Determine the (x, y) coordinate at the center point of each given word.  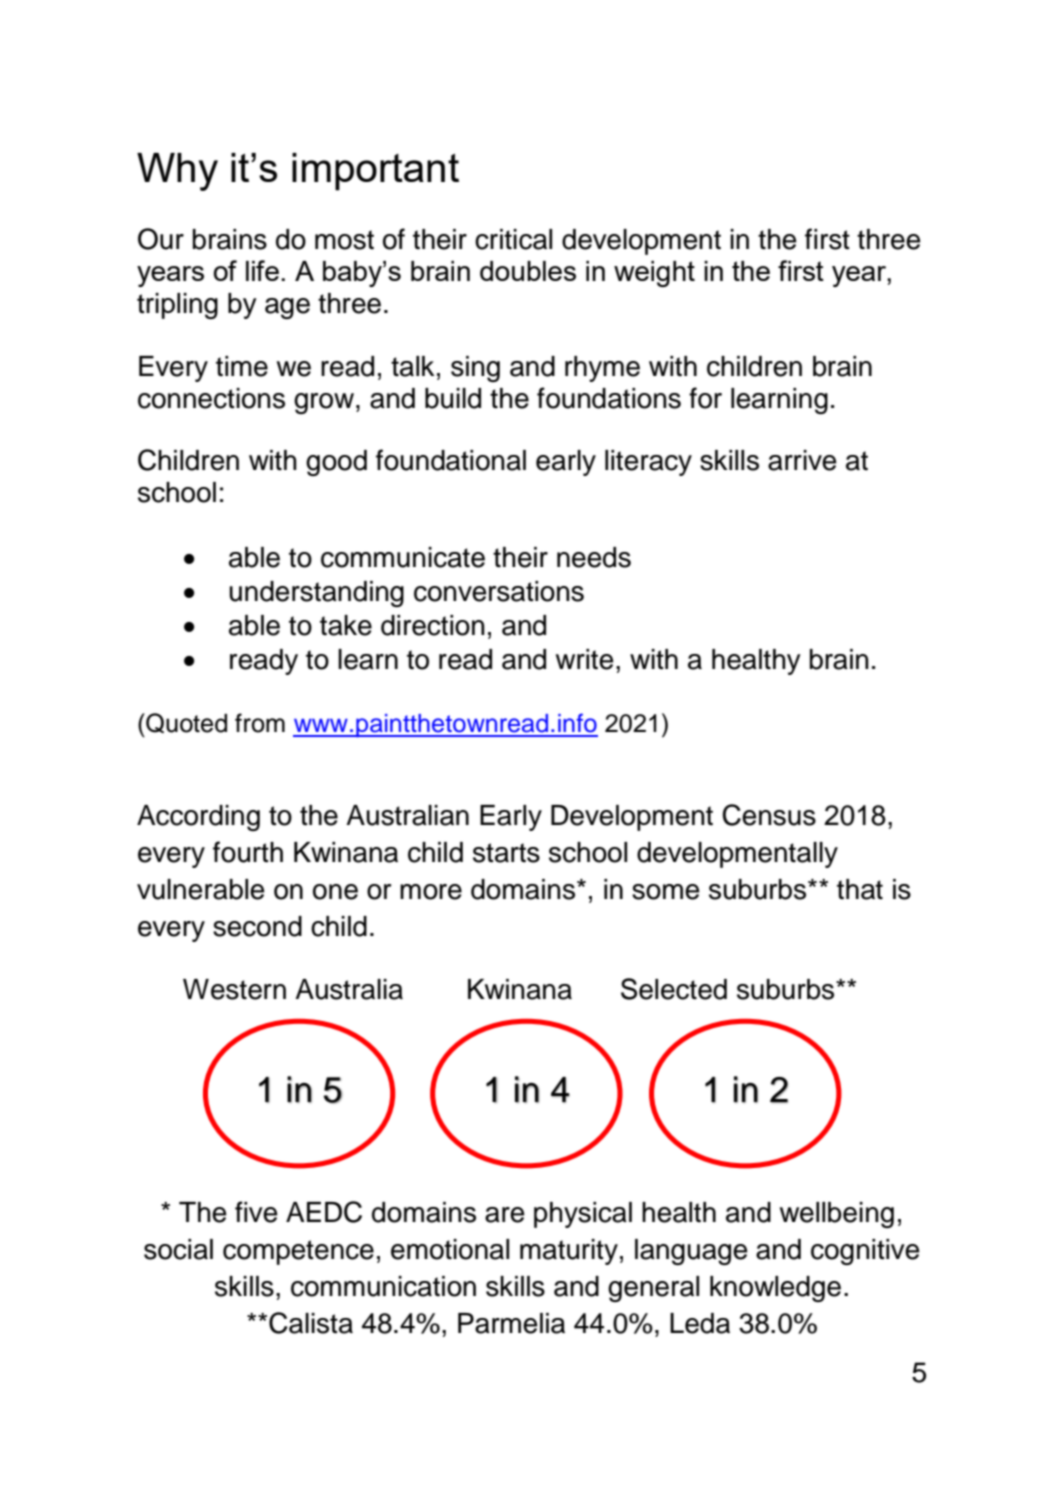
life (262, 270)
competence (298, 1252)
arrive (802, 460)
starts (506, 853)
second (257, 926)
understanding (316, 594)
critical (513, 239)
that (860, 889)
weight (654, 274)
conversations (499, 591)
